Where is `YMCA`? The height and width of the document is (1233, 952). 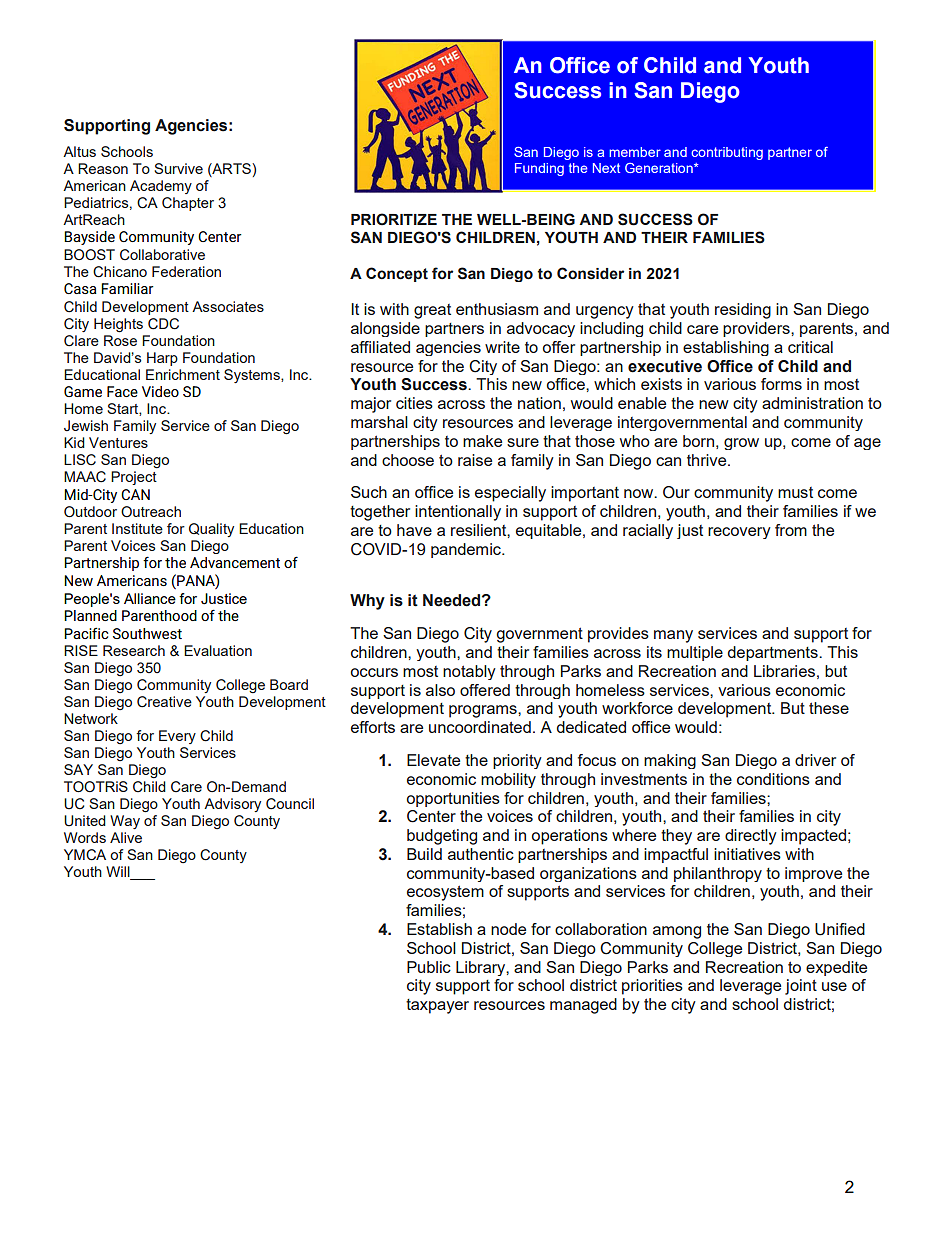
YMCA is located at coordinates (85, 855).
